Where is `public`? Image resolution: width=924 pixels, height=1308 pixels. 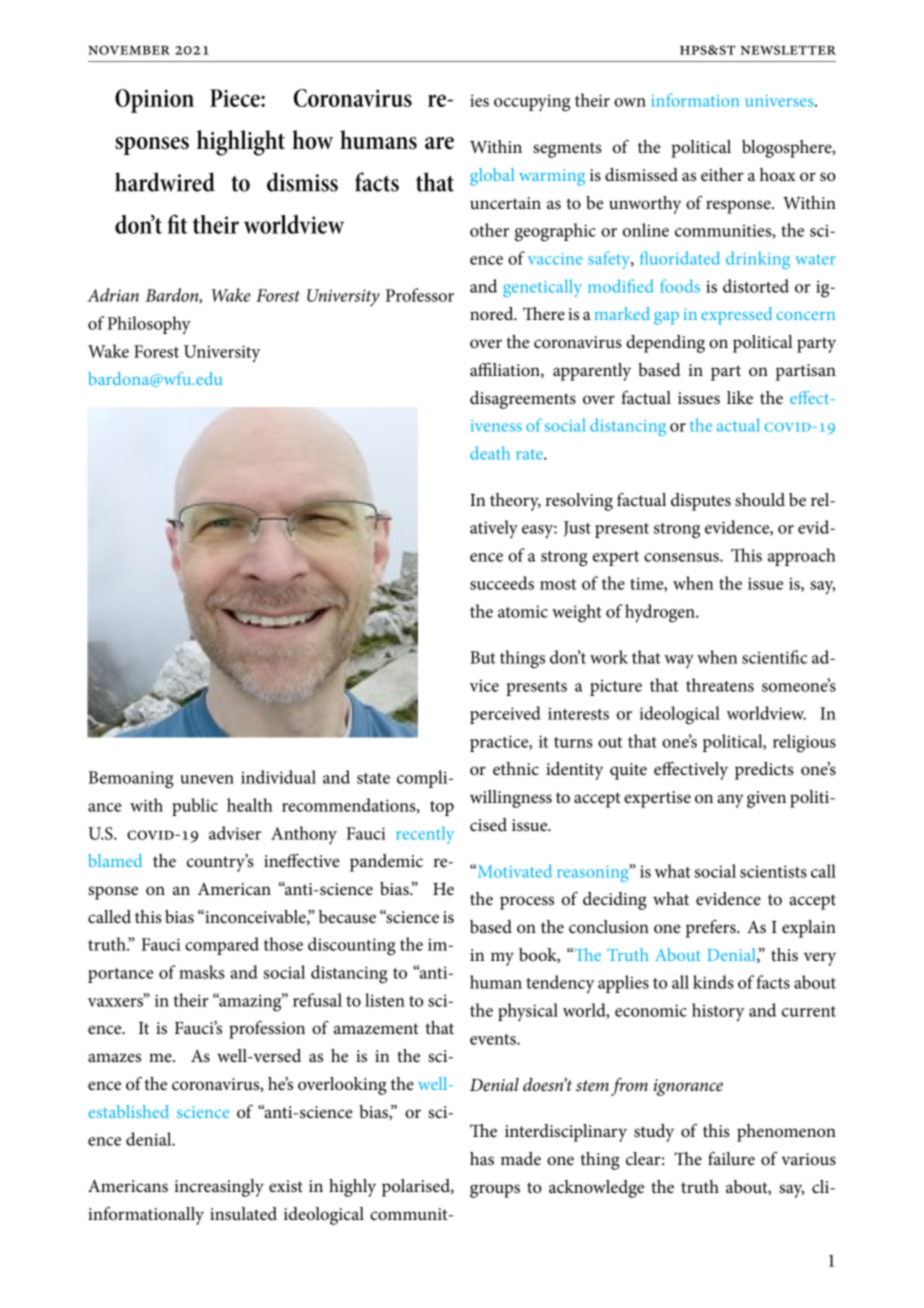 public is located at coordinates (195, 807).
